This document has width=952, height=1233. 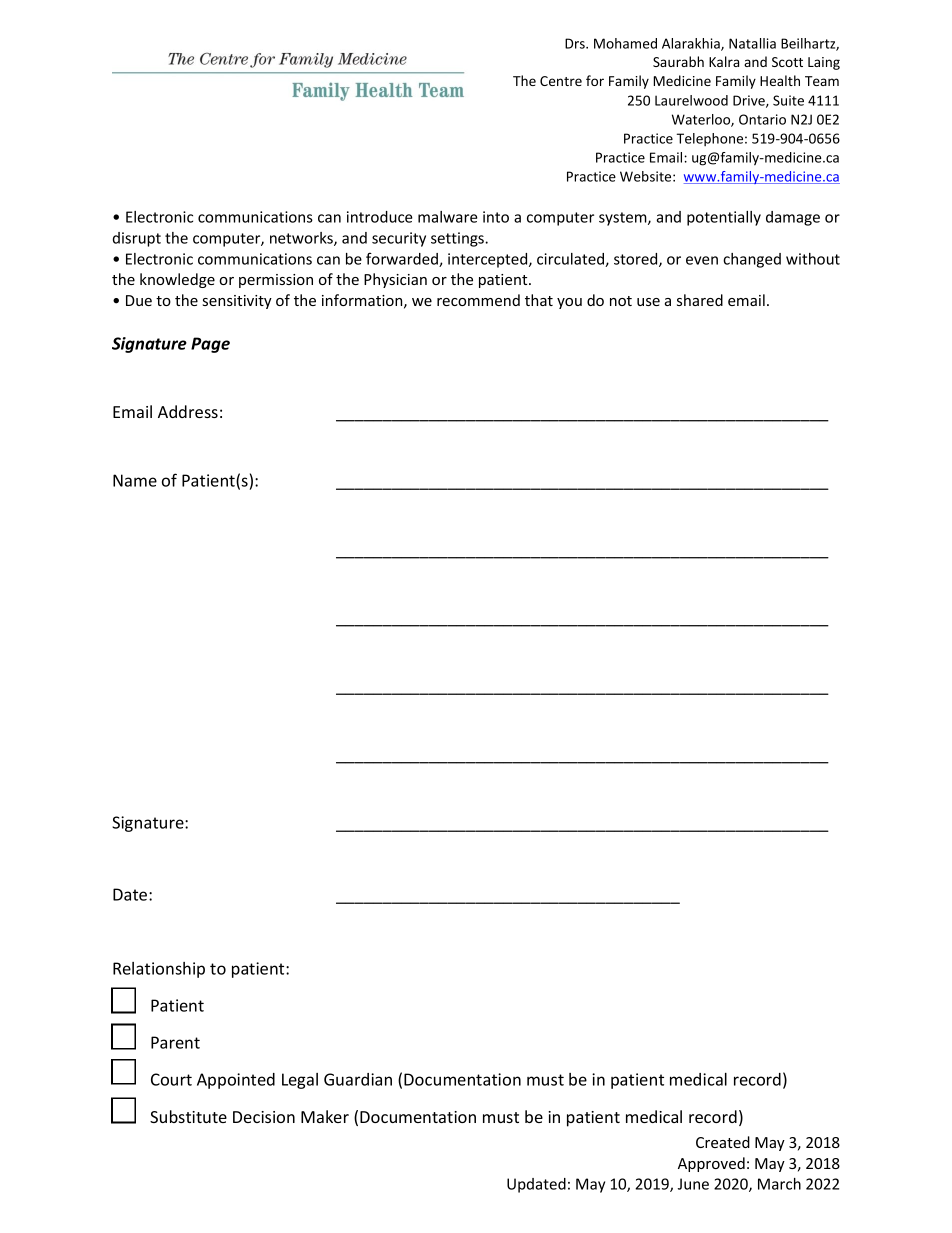 I want to click on Substitute, so click(x=188, y=1116).
